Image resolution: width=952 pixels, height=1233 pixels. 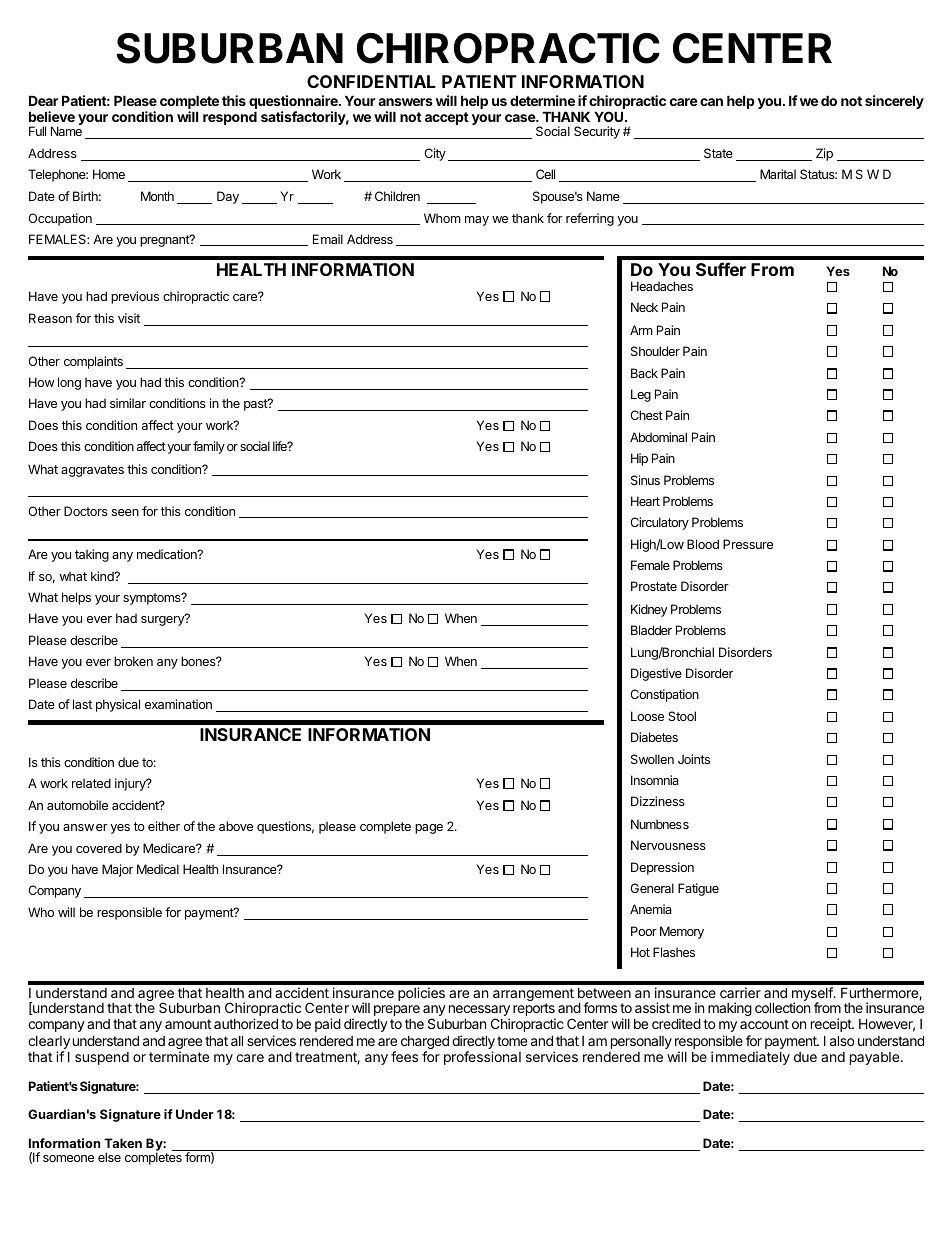 What do you see at coordinates (429, 829) in the document?
I see `page` at bounding box center [429, 829].
